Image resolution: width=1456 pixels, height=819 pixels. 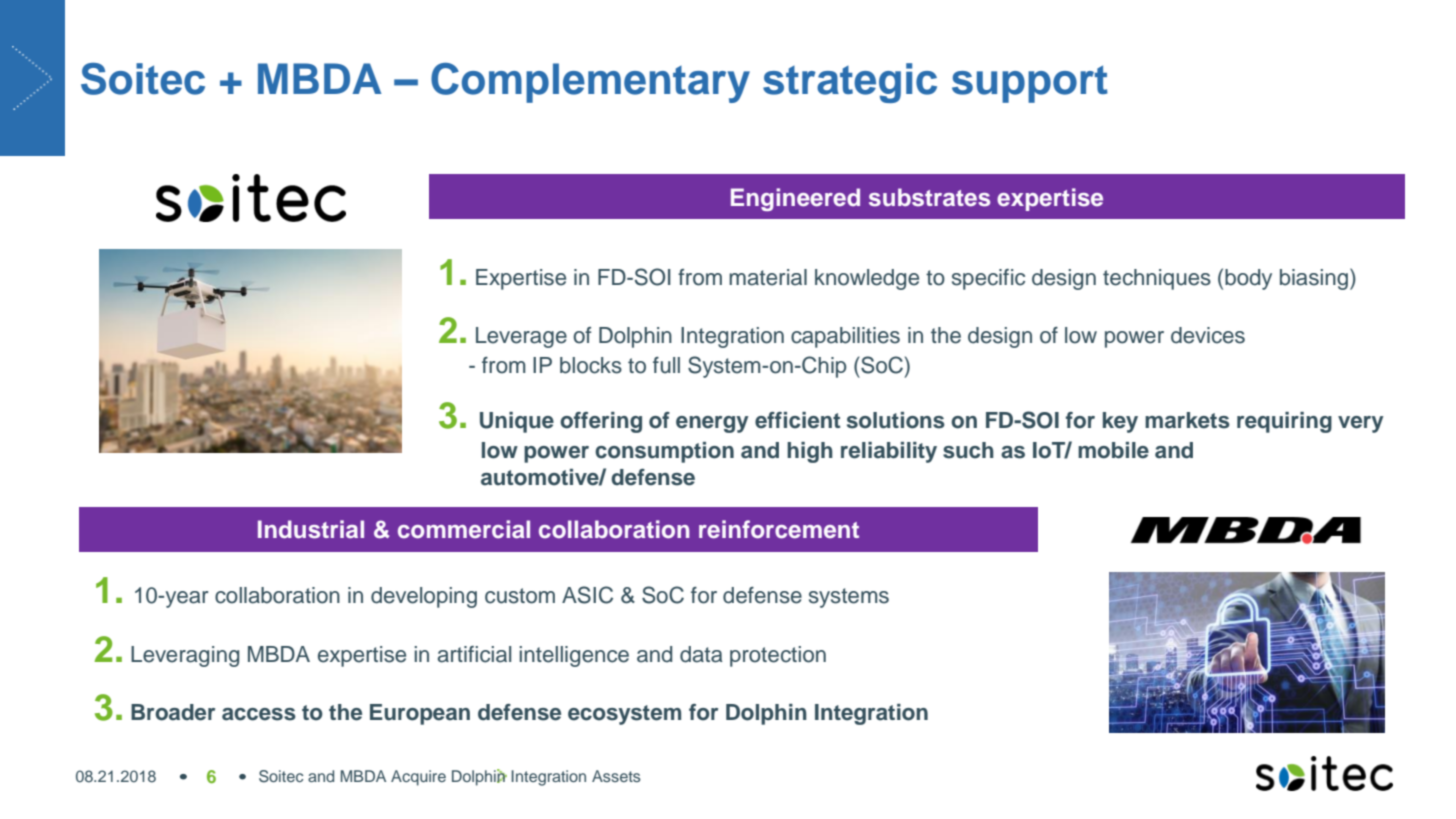 I want to click on Acquire, so click(x=418, y=778).
